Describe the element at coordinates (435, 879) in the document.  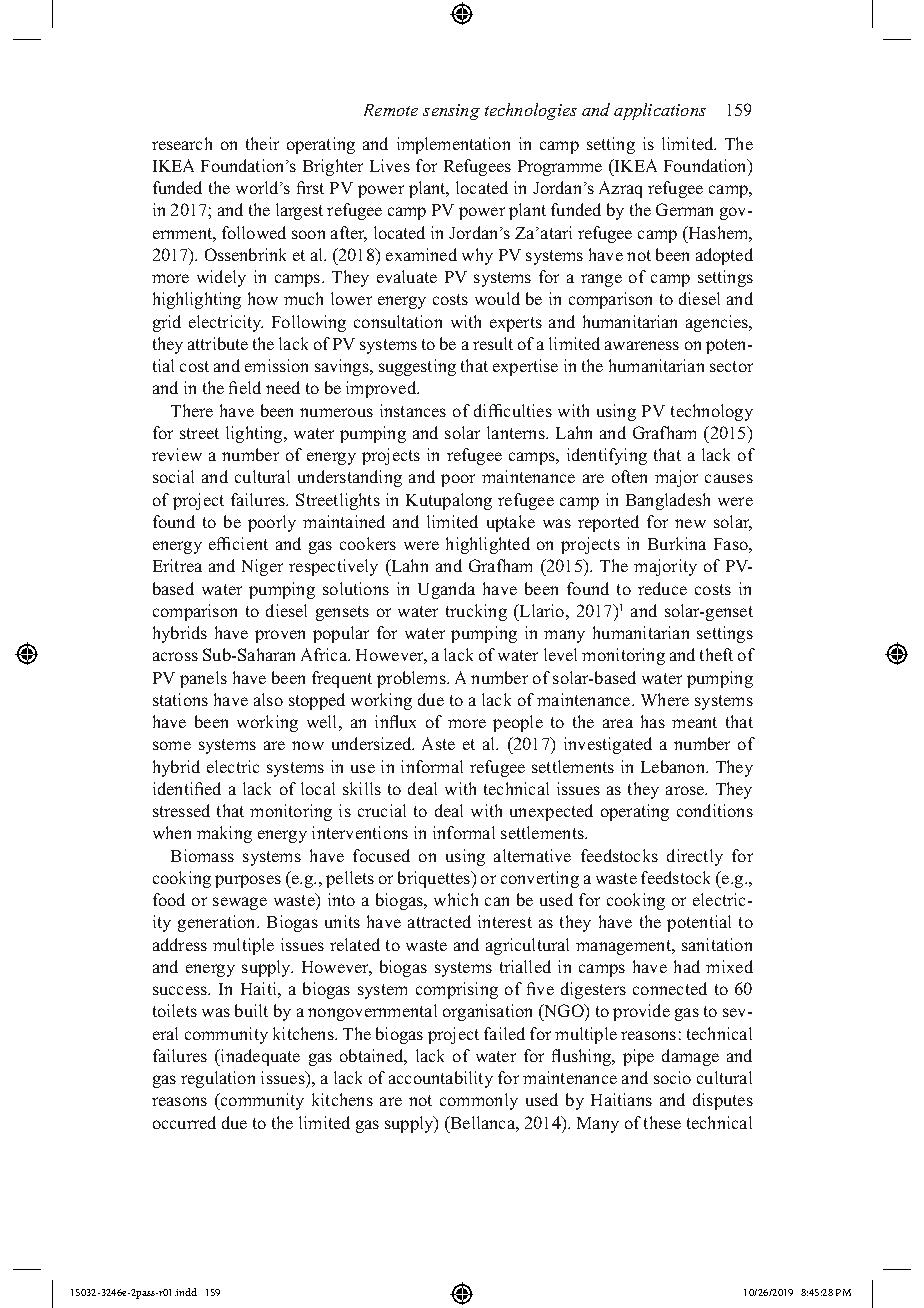
I see `briquettes` at that location.
